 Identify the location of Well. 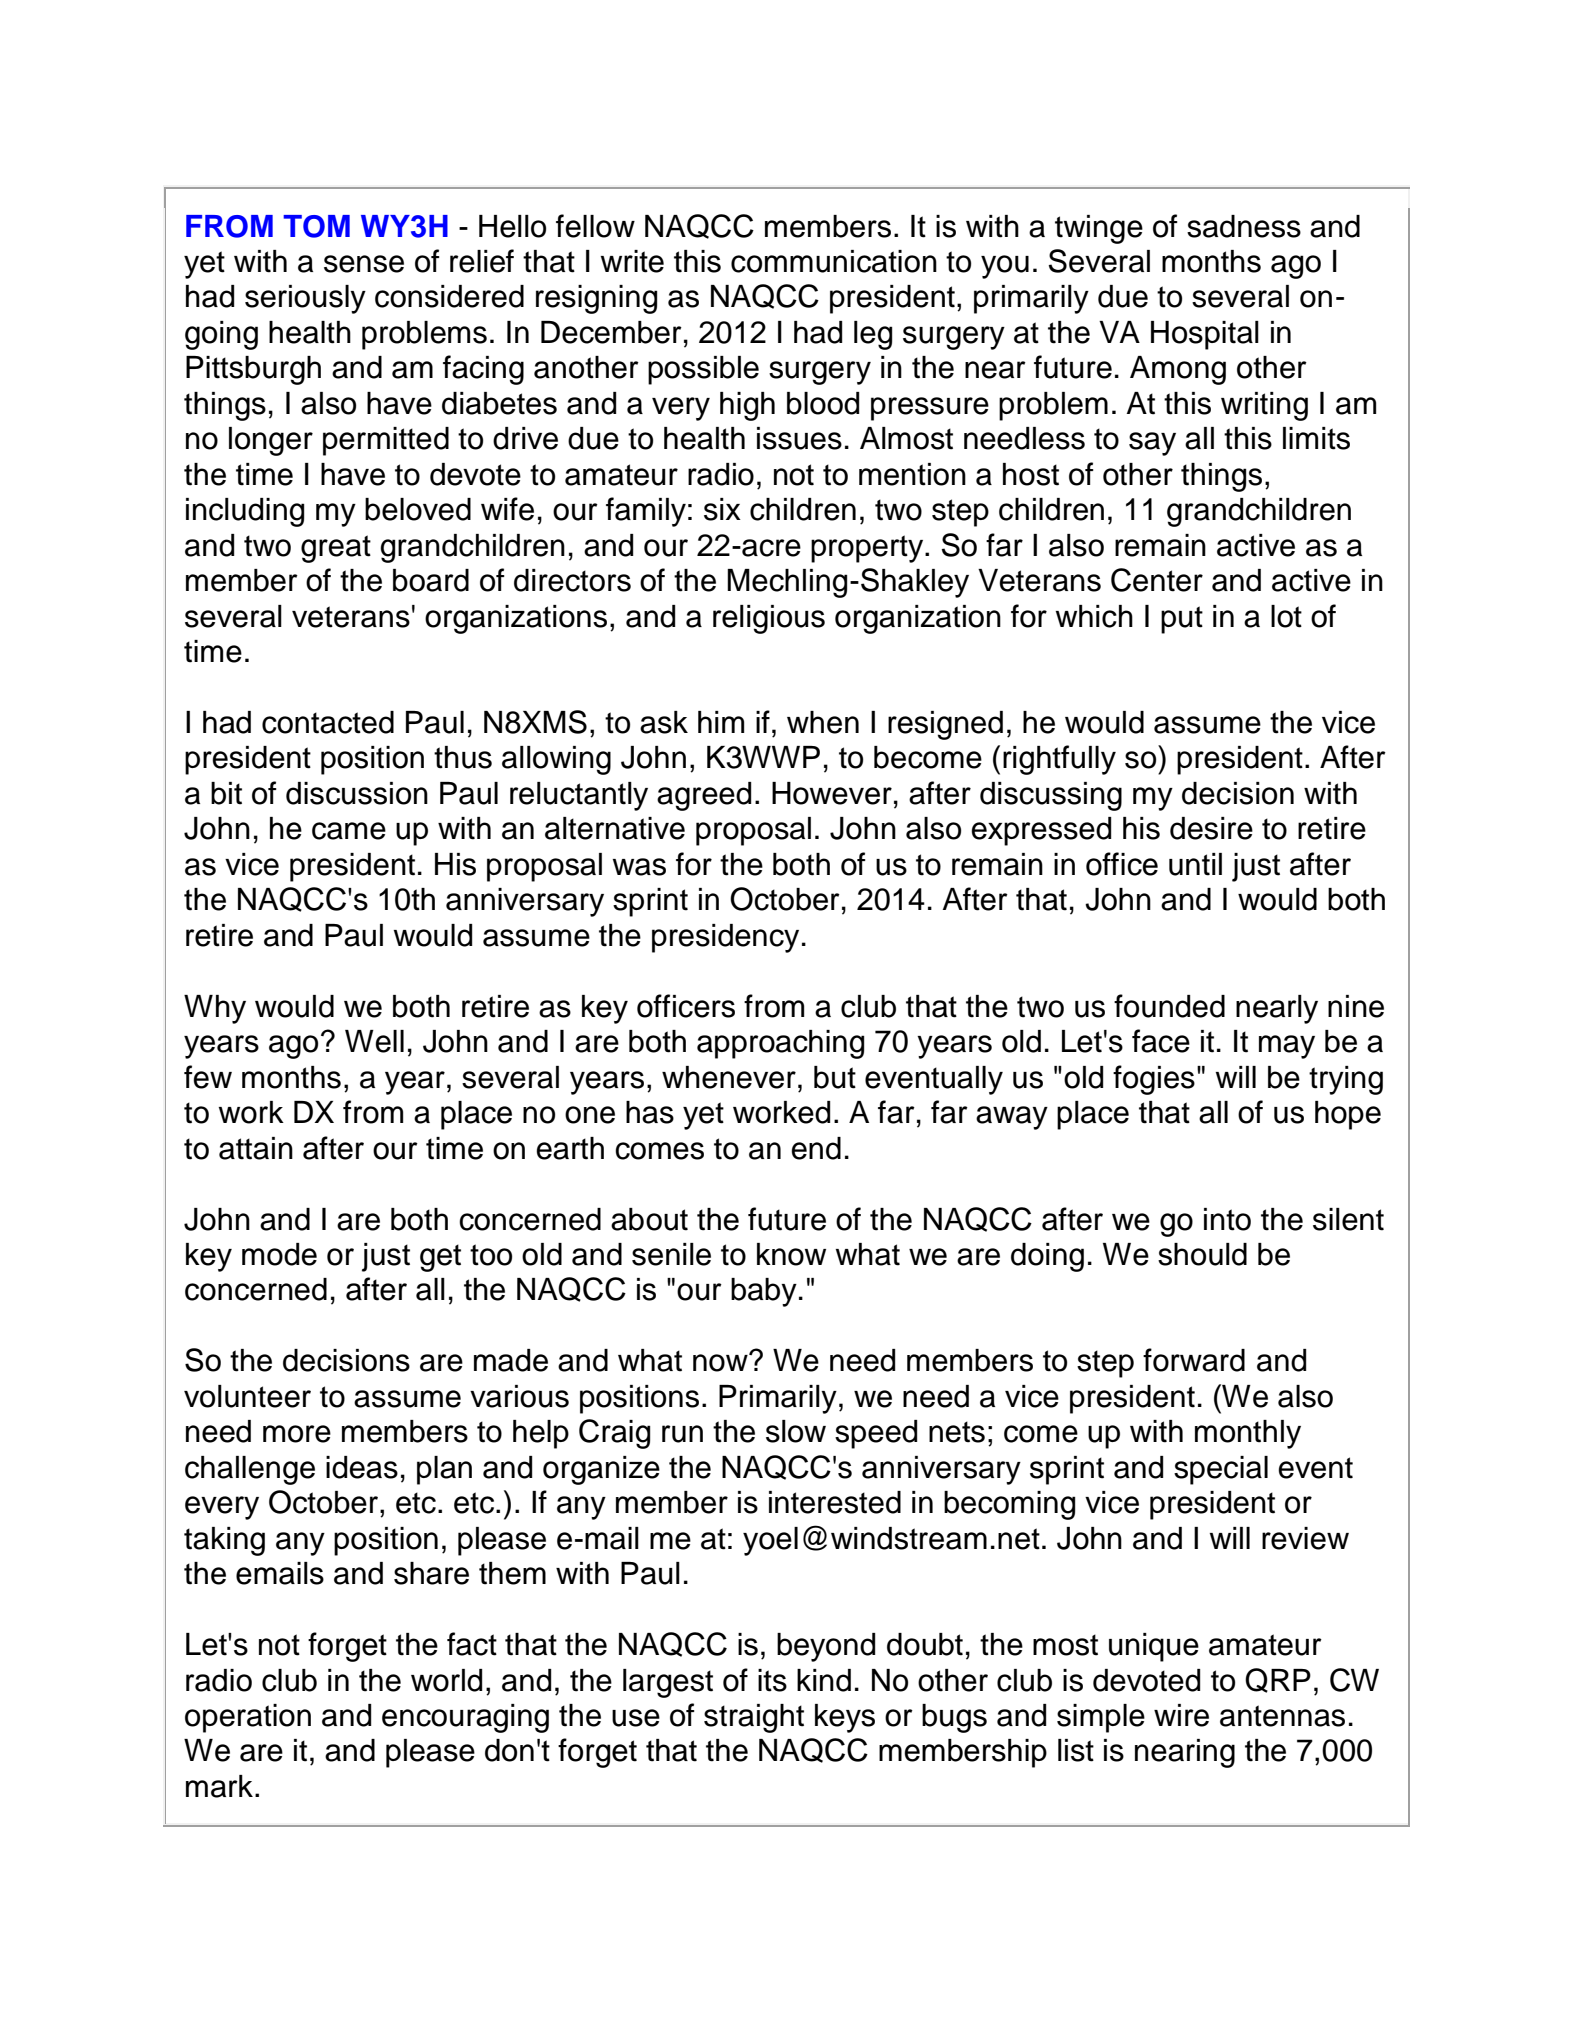
(374, 1041).
